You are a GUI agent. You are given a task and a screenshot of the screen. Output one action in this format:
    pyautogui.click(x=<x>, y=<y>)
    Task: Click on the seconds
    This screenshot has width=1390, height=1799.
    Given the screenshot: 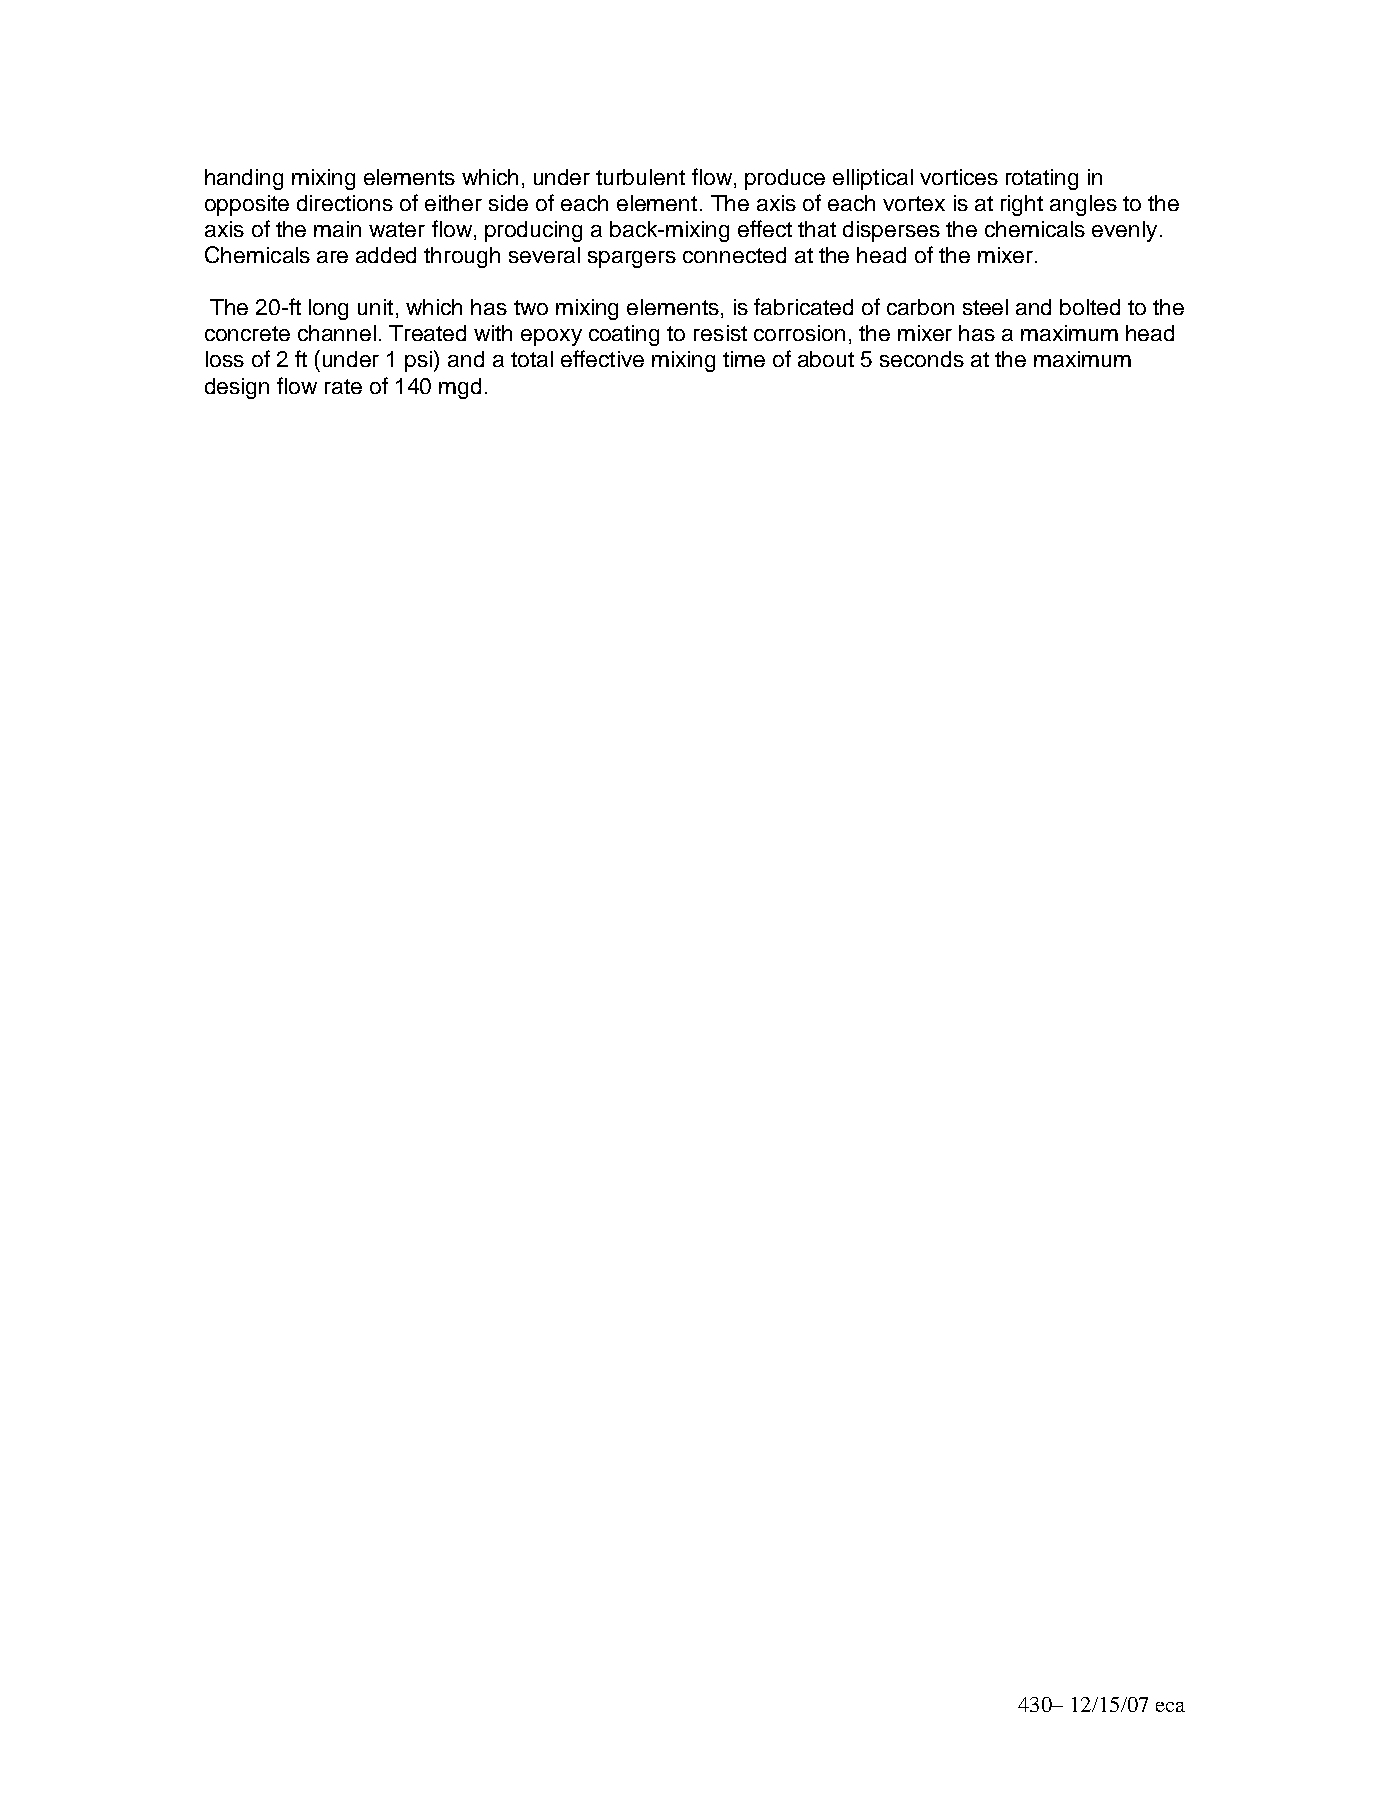 What is the action you would take?
    pyautogui.click(x=922, y=359)
